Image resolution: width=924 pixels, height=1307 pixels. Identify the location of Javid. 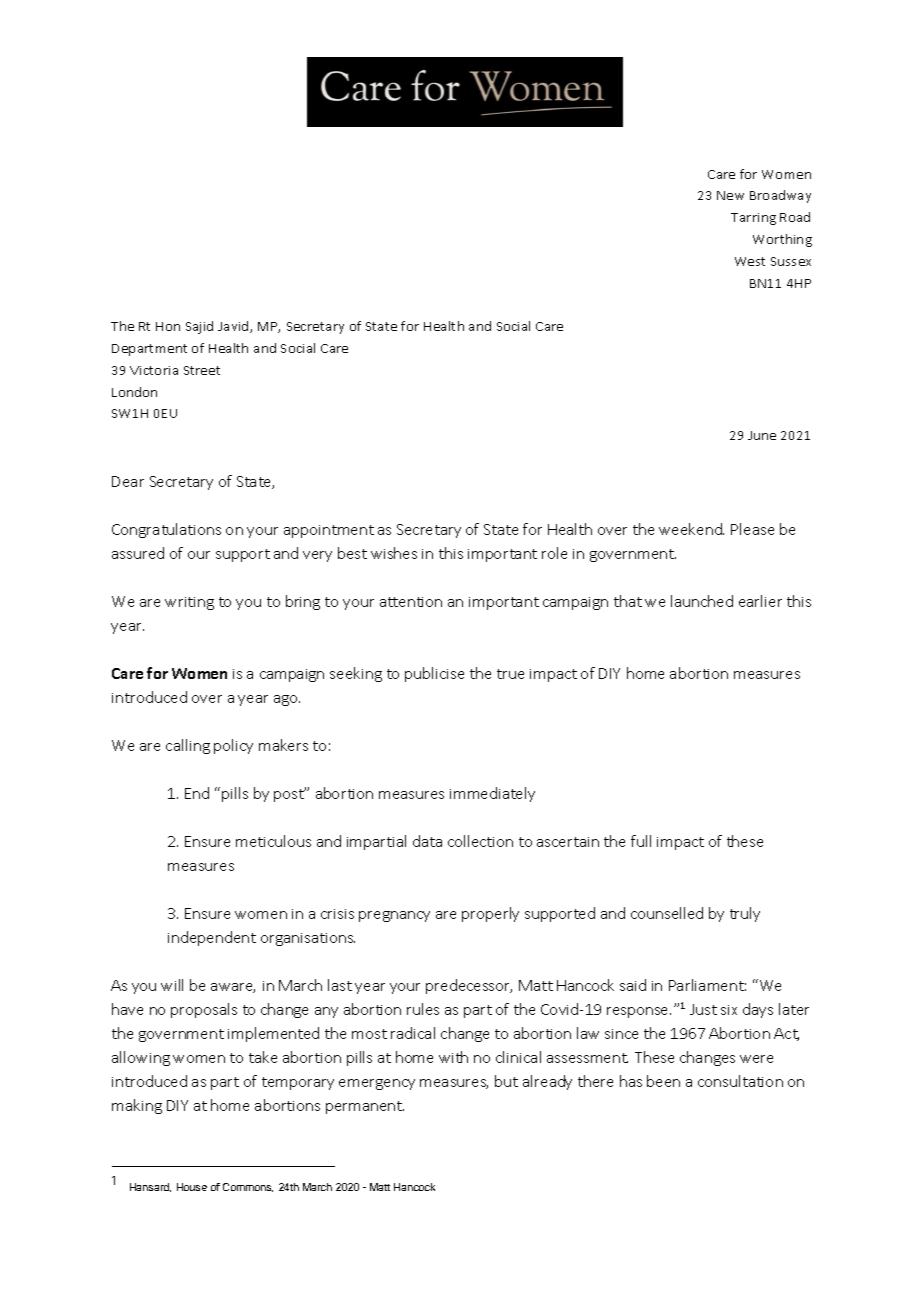
(234, 327).
